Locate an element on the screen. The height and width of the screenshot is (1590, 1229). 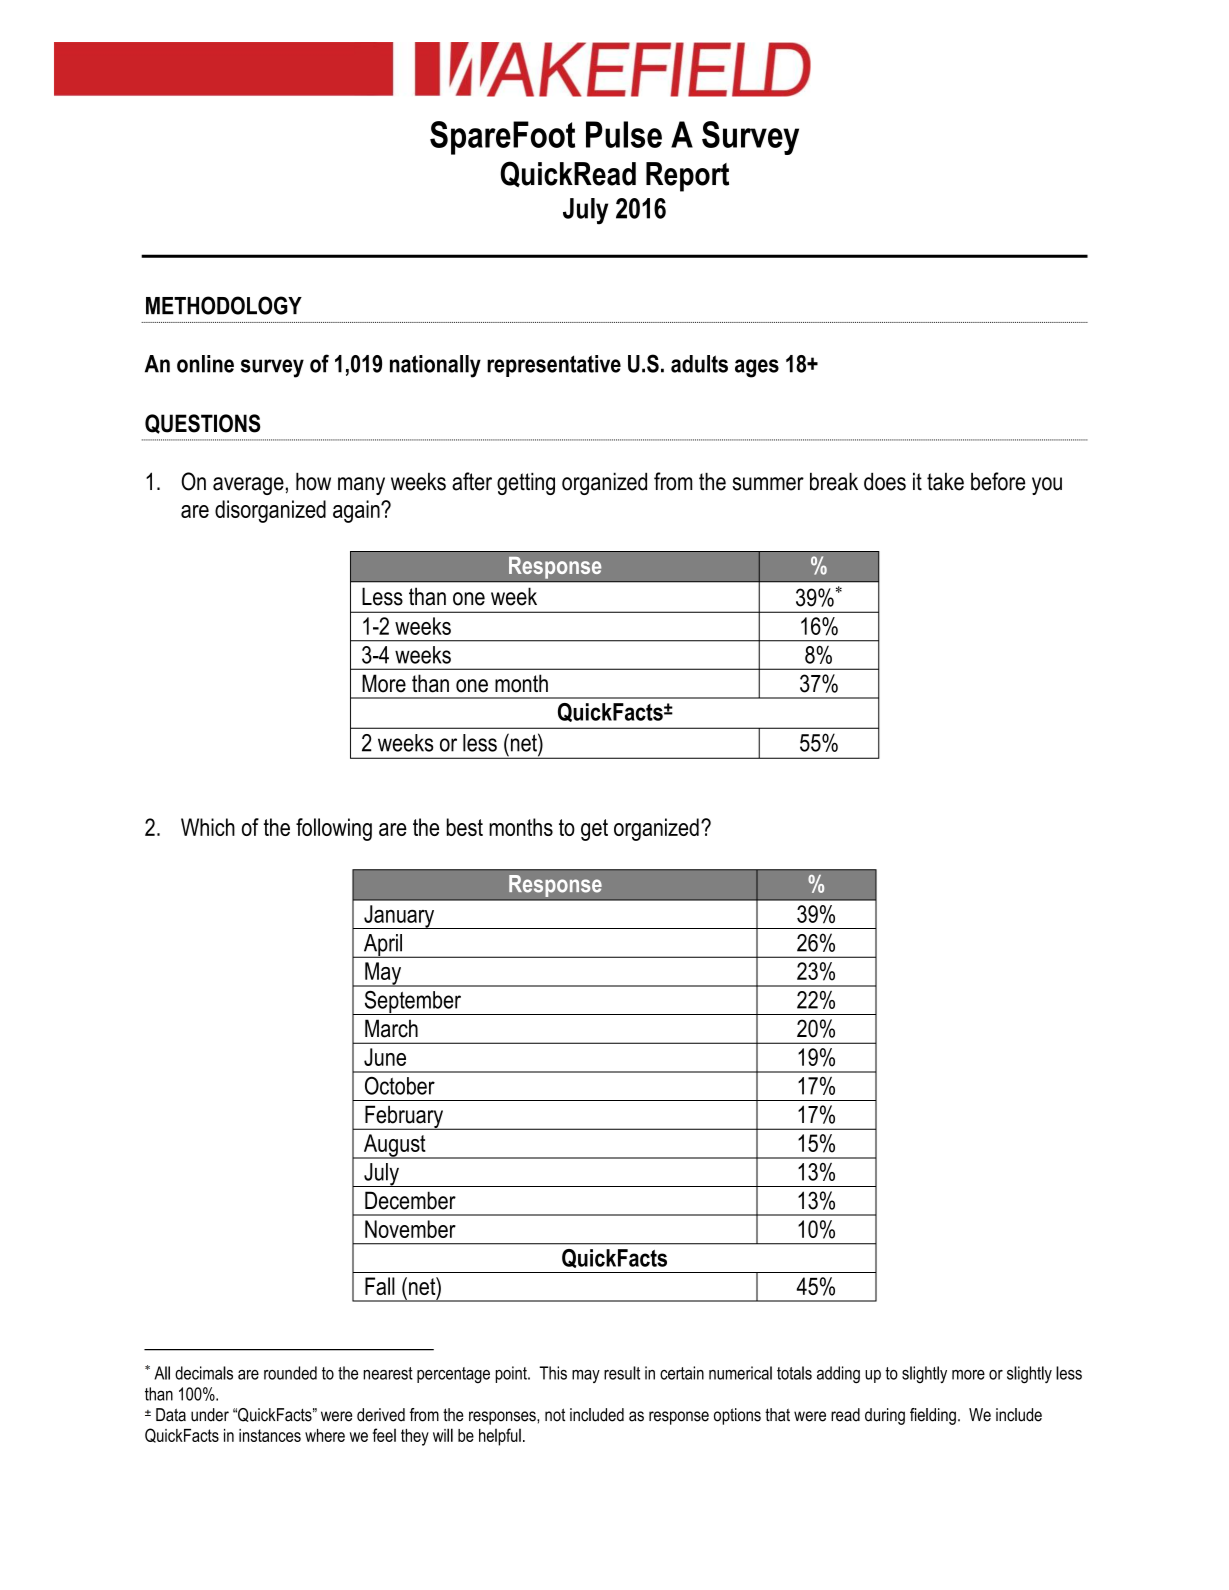
Report is located at coordinates (687, 177).
